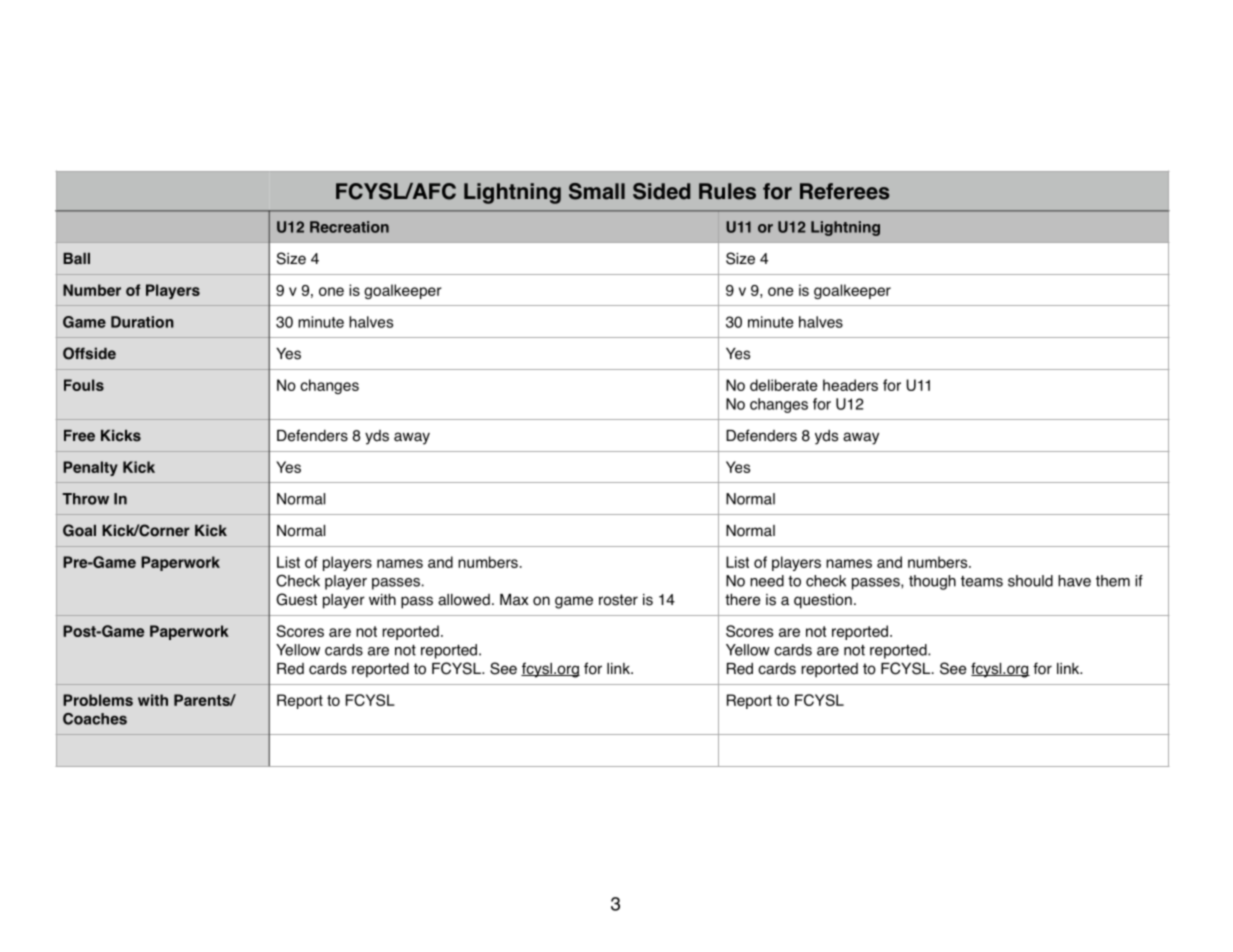 This screenshot has width=1233, height=952. I want to click on Problems, so click(98, 700).
